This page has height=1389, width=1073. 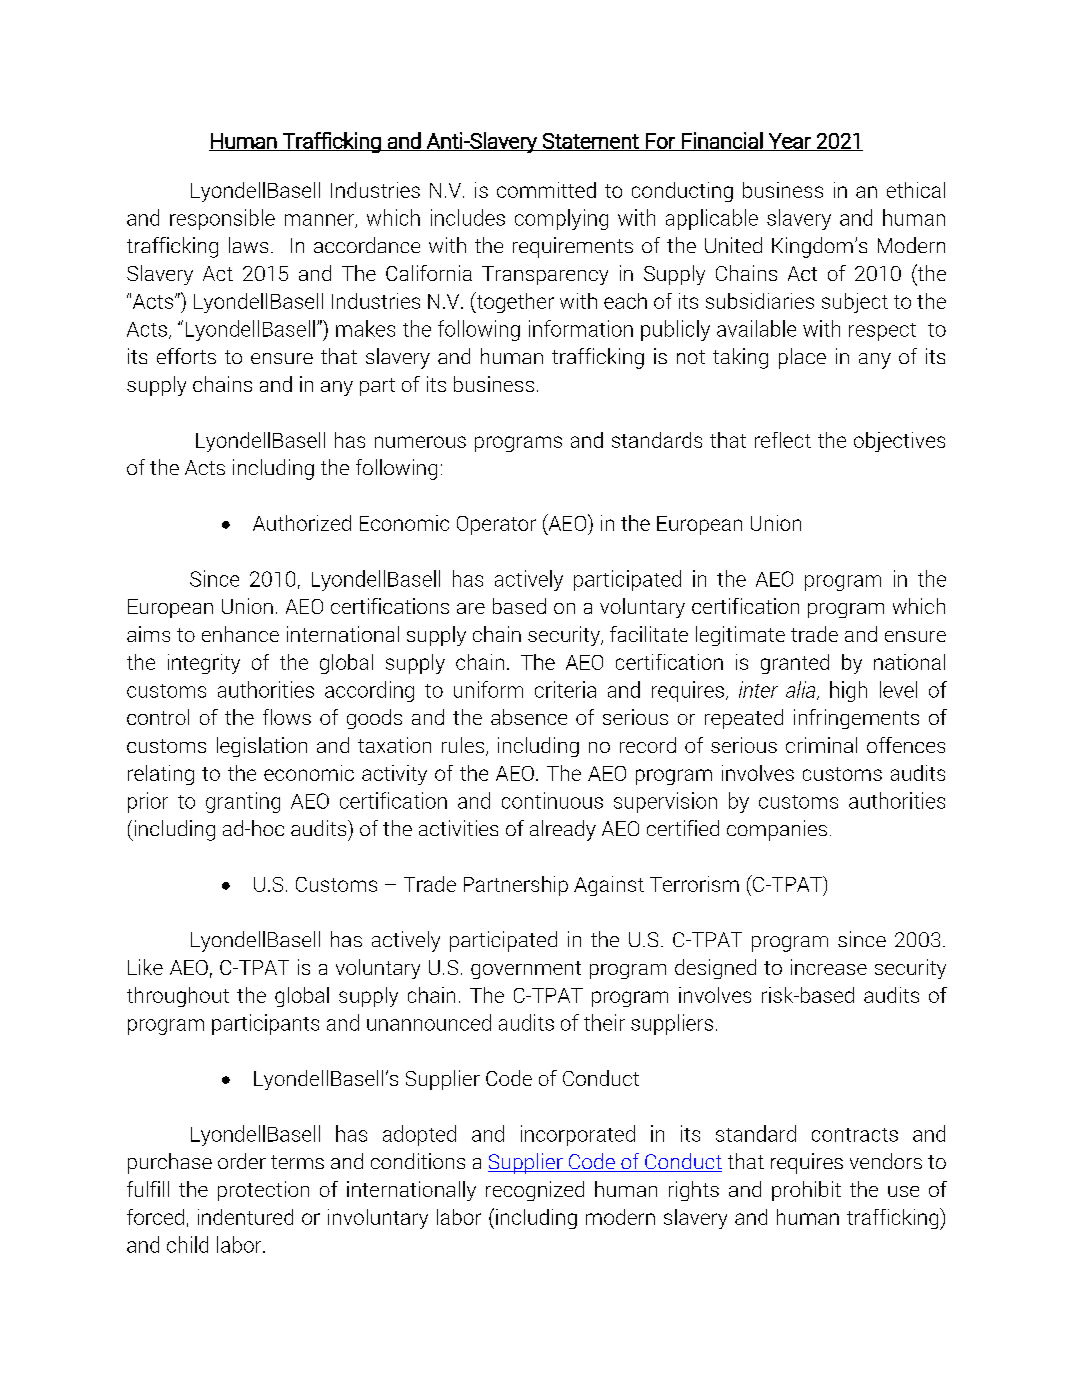 What do you see at coordinates (186, 356) in the page?
I see `efforts` at bounding box center [186, 356].
